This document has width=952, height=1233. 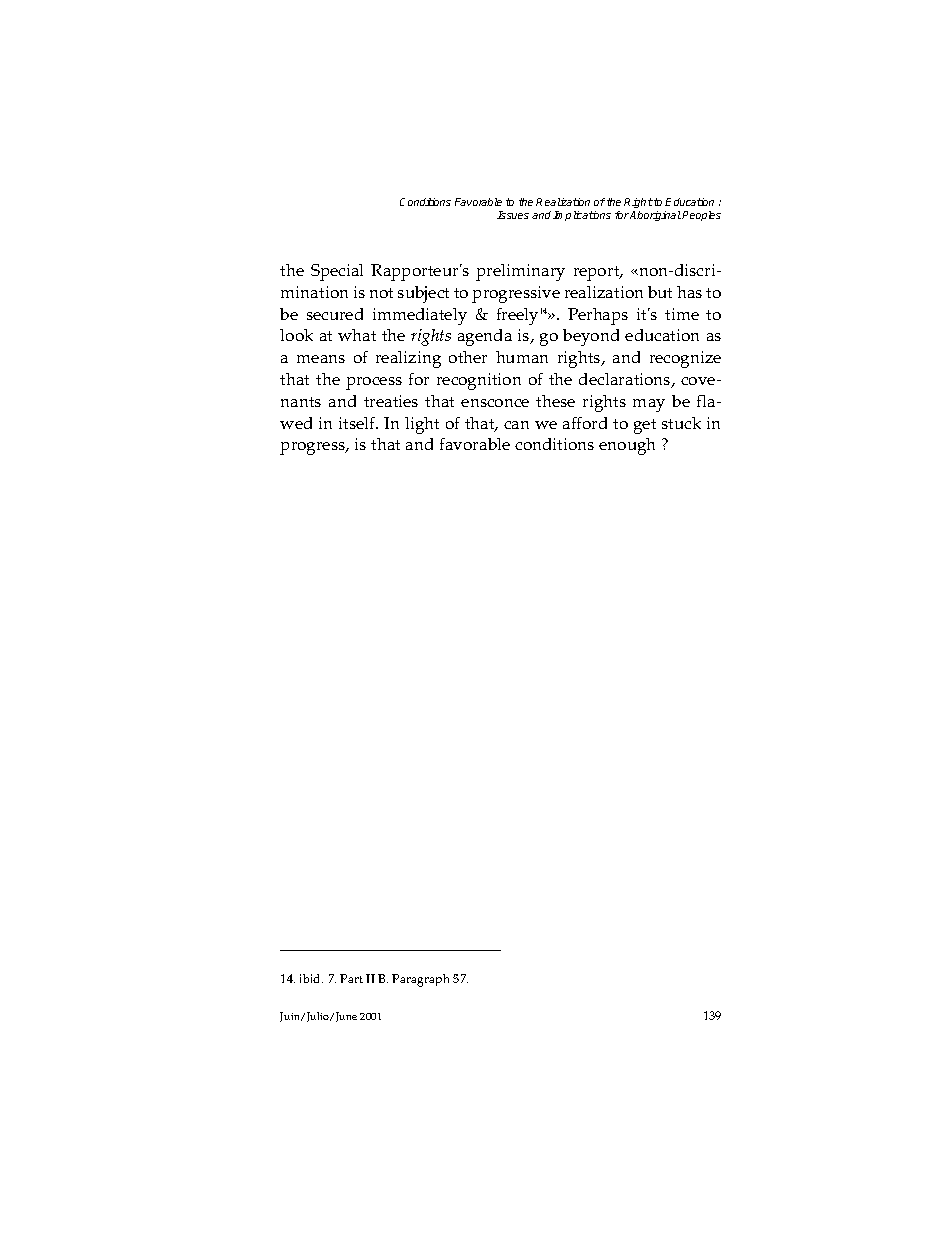 I want to click on Issues, so click(x=513, y=215).
